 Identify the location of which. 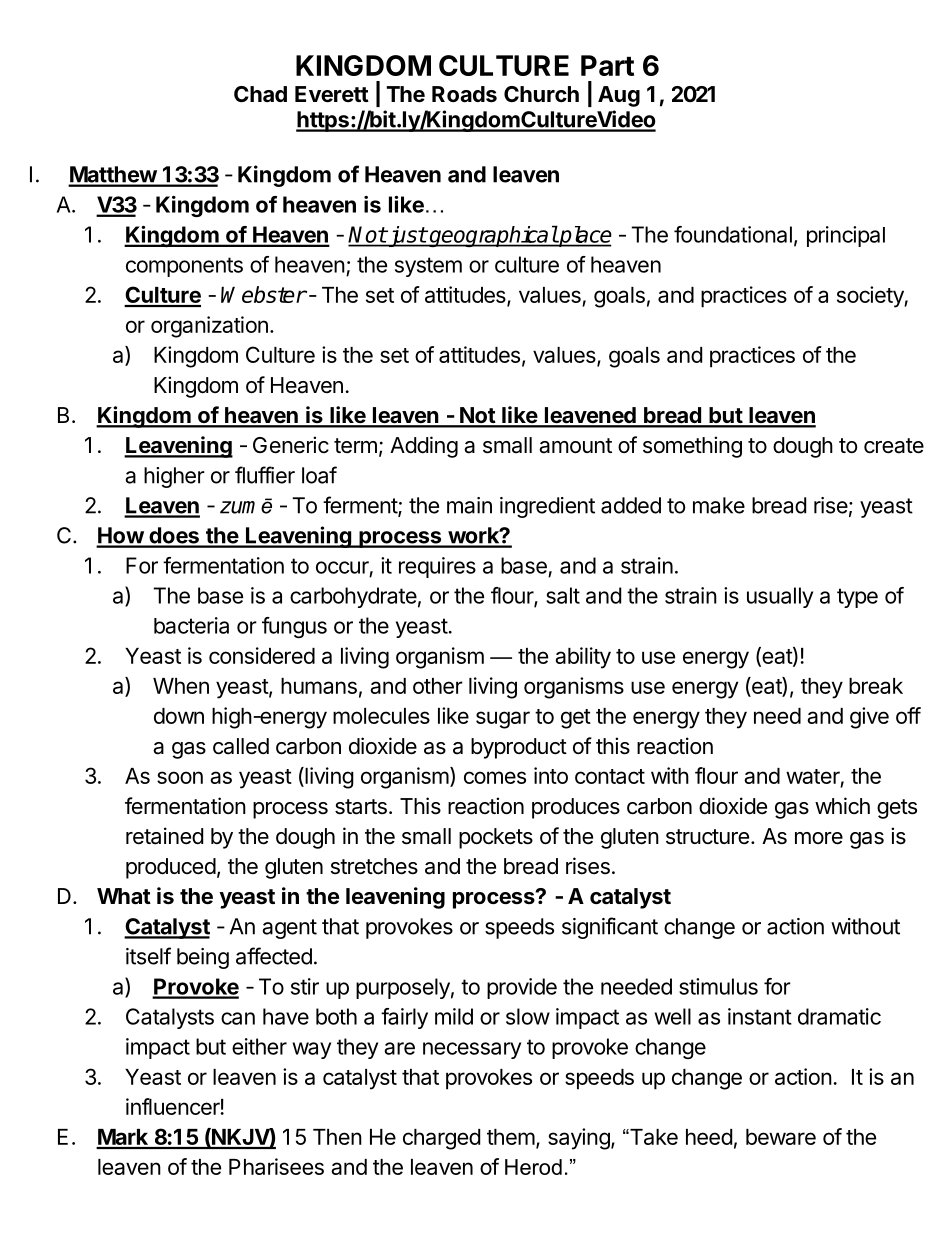
(842, 805).
